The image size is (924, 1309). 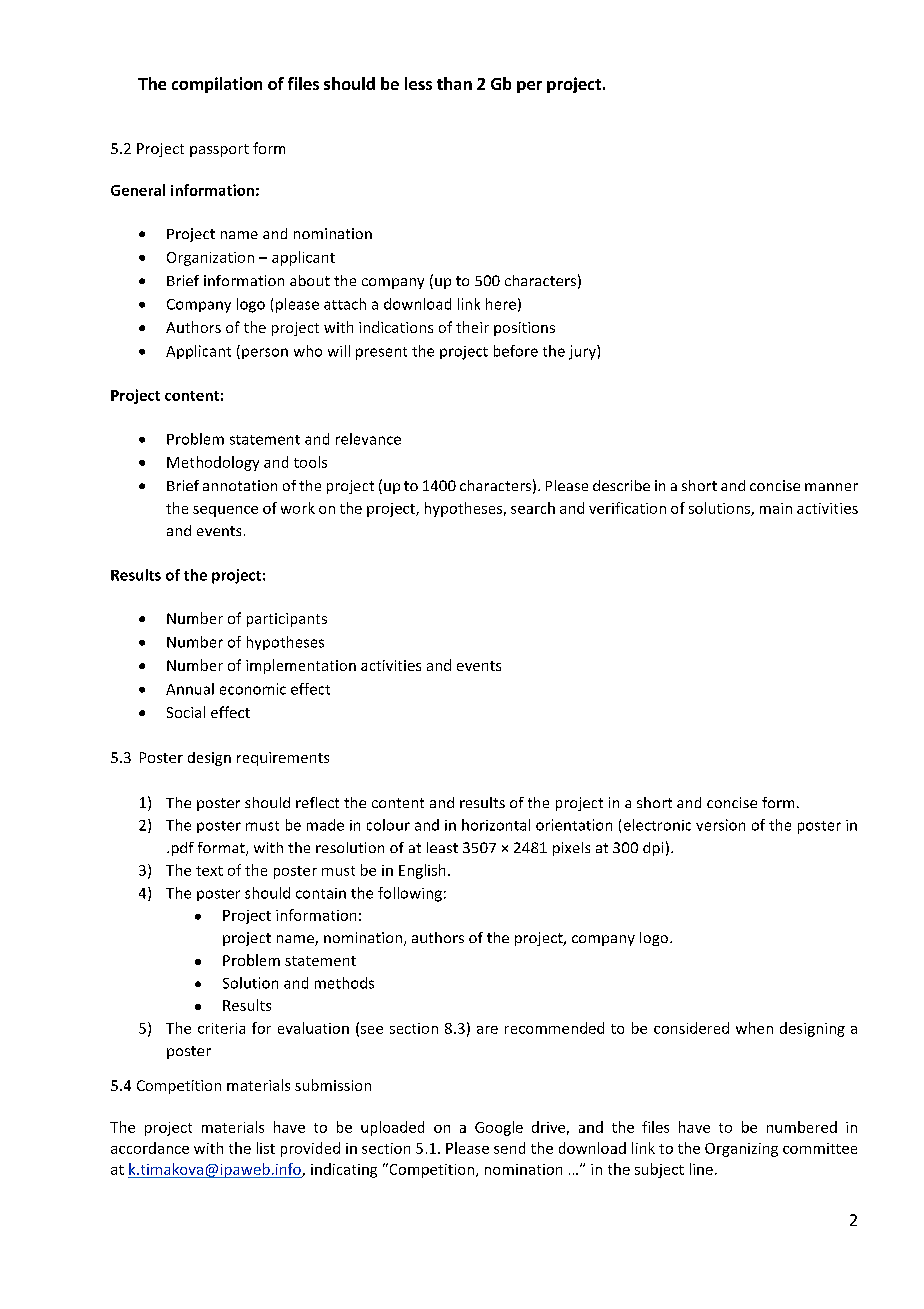 What do you see at coordinates (266, 1148) in the page?
I see `list` at bounding box center [266, 1148].
